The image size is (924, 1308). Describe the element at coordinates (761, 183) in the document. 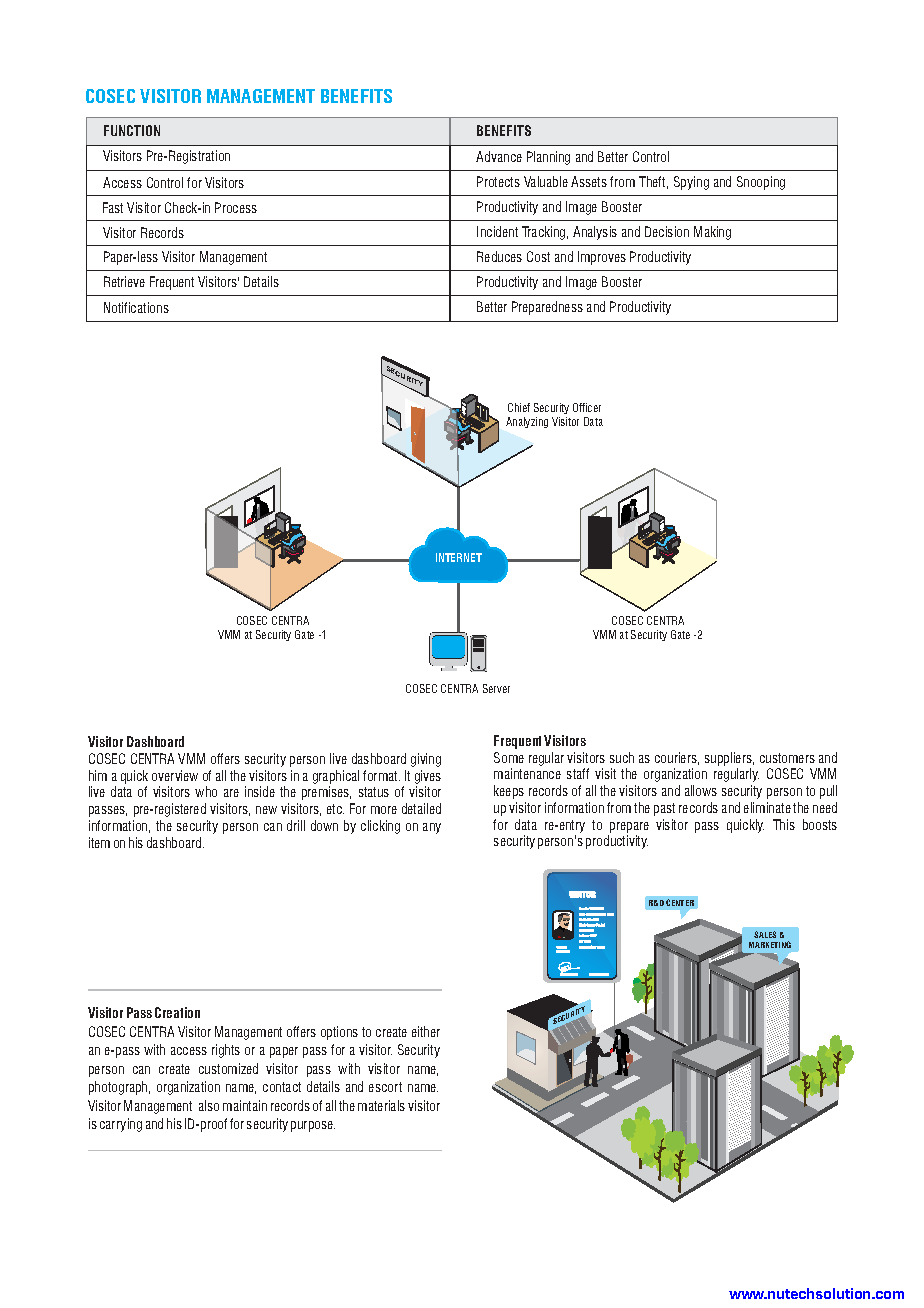

I see `Snooping` at that location.
